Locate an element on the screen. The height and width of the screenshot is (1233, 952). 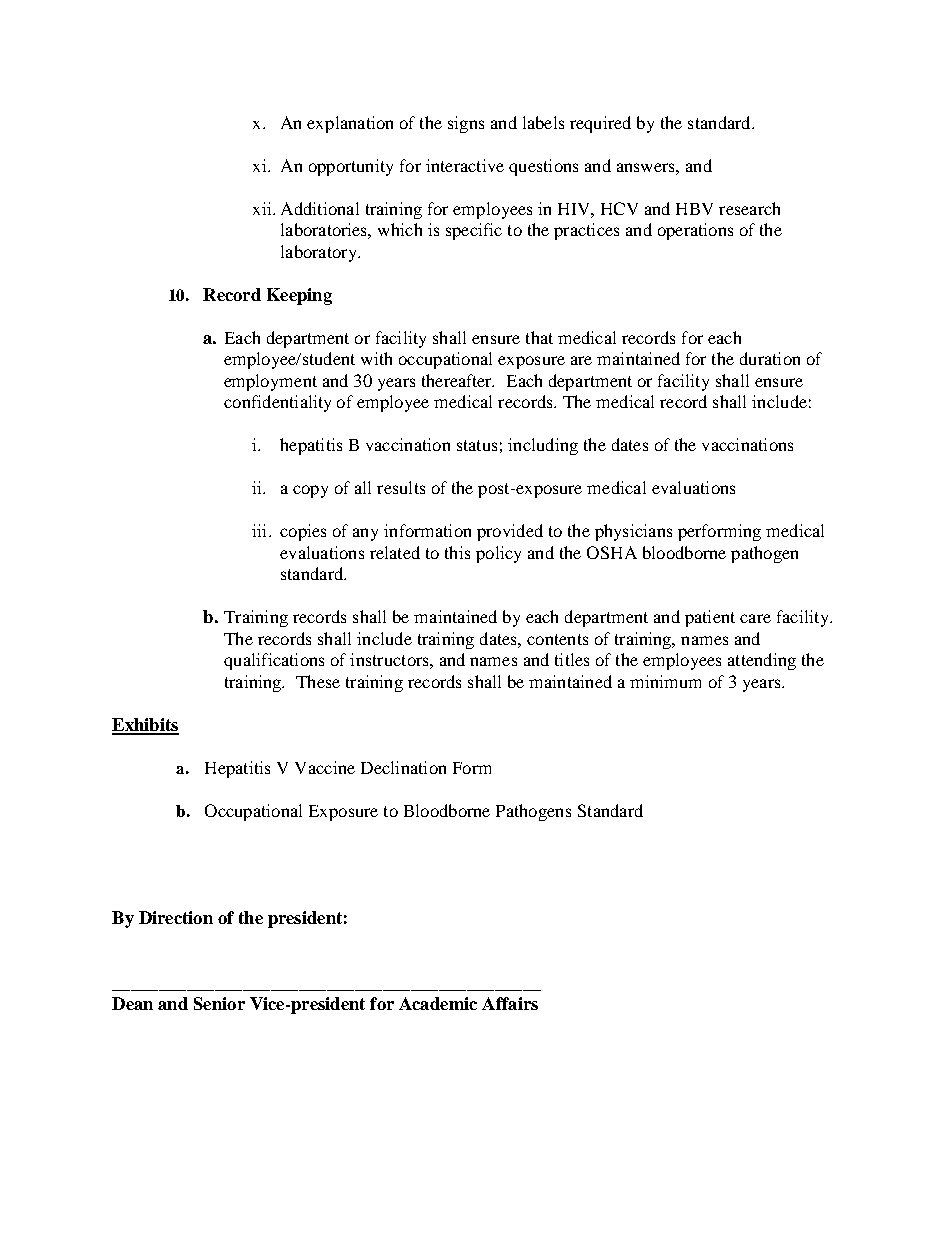
duration is located at coordinates (770, 358).
